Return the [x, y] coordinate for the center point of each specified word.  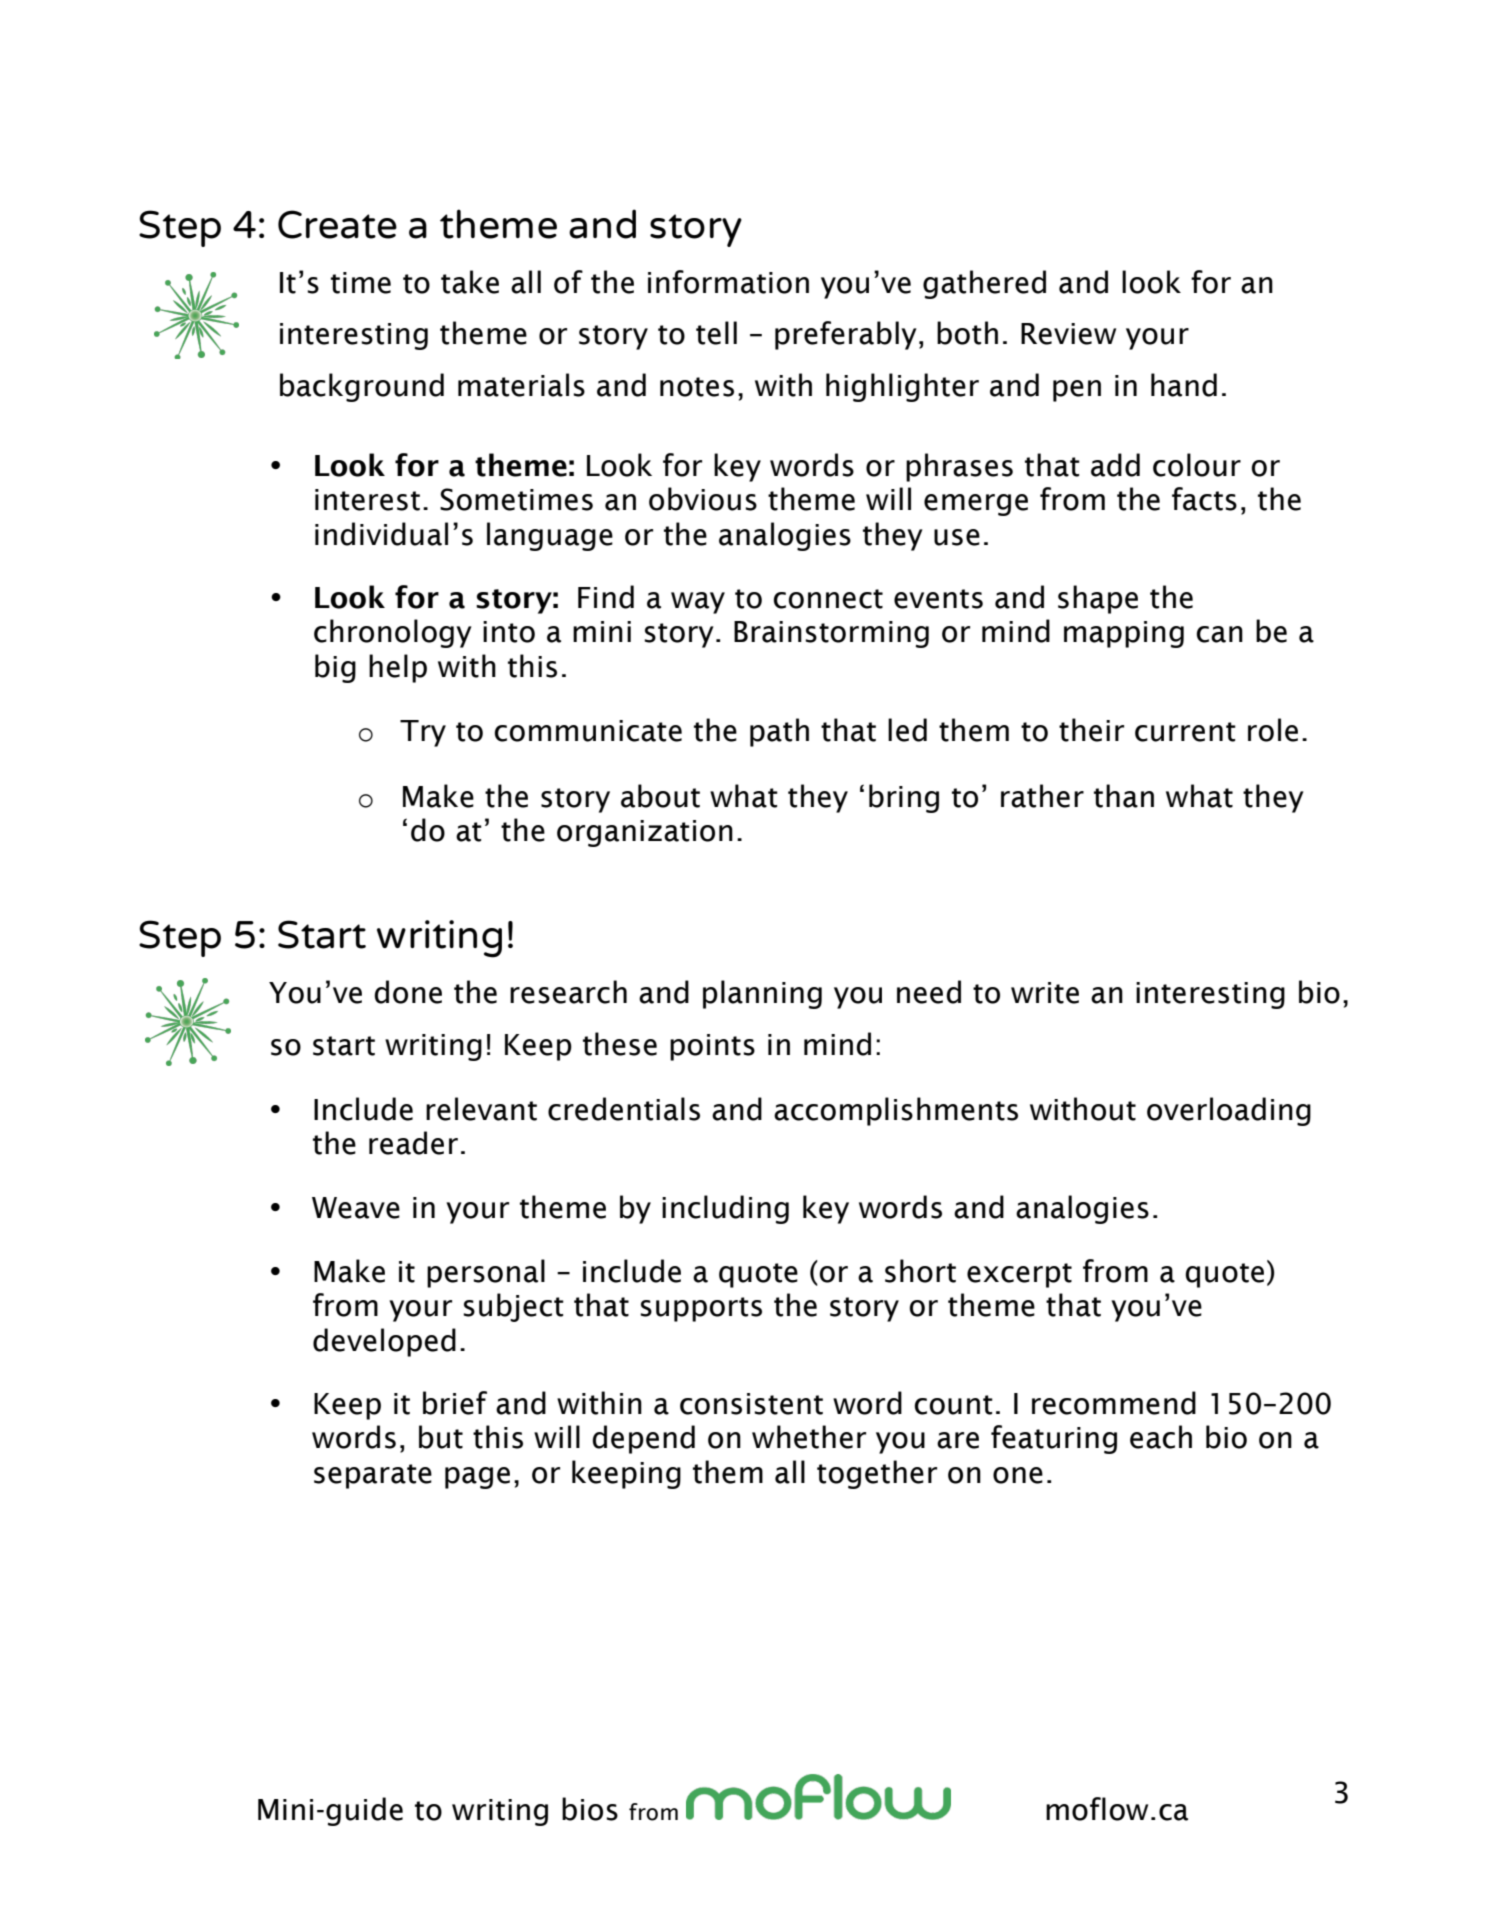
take [470, 282]
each [1161, 1437]
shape [1098, 599]
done [408, 992]
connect [828, 599]
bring [904, 798]
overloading [1229, 1111]
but [441, 1437]
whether [809, 1437]
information [728, 282]
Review [1068, 334]
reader [413, 1143]
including [725, 1209]
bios [590, 1809]
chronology [393, 633]
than [1124, 796]
